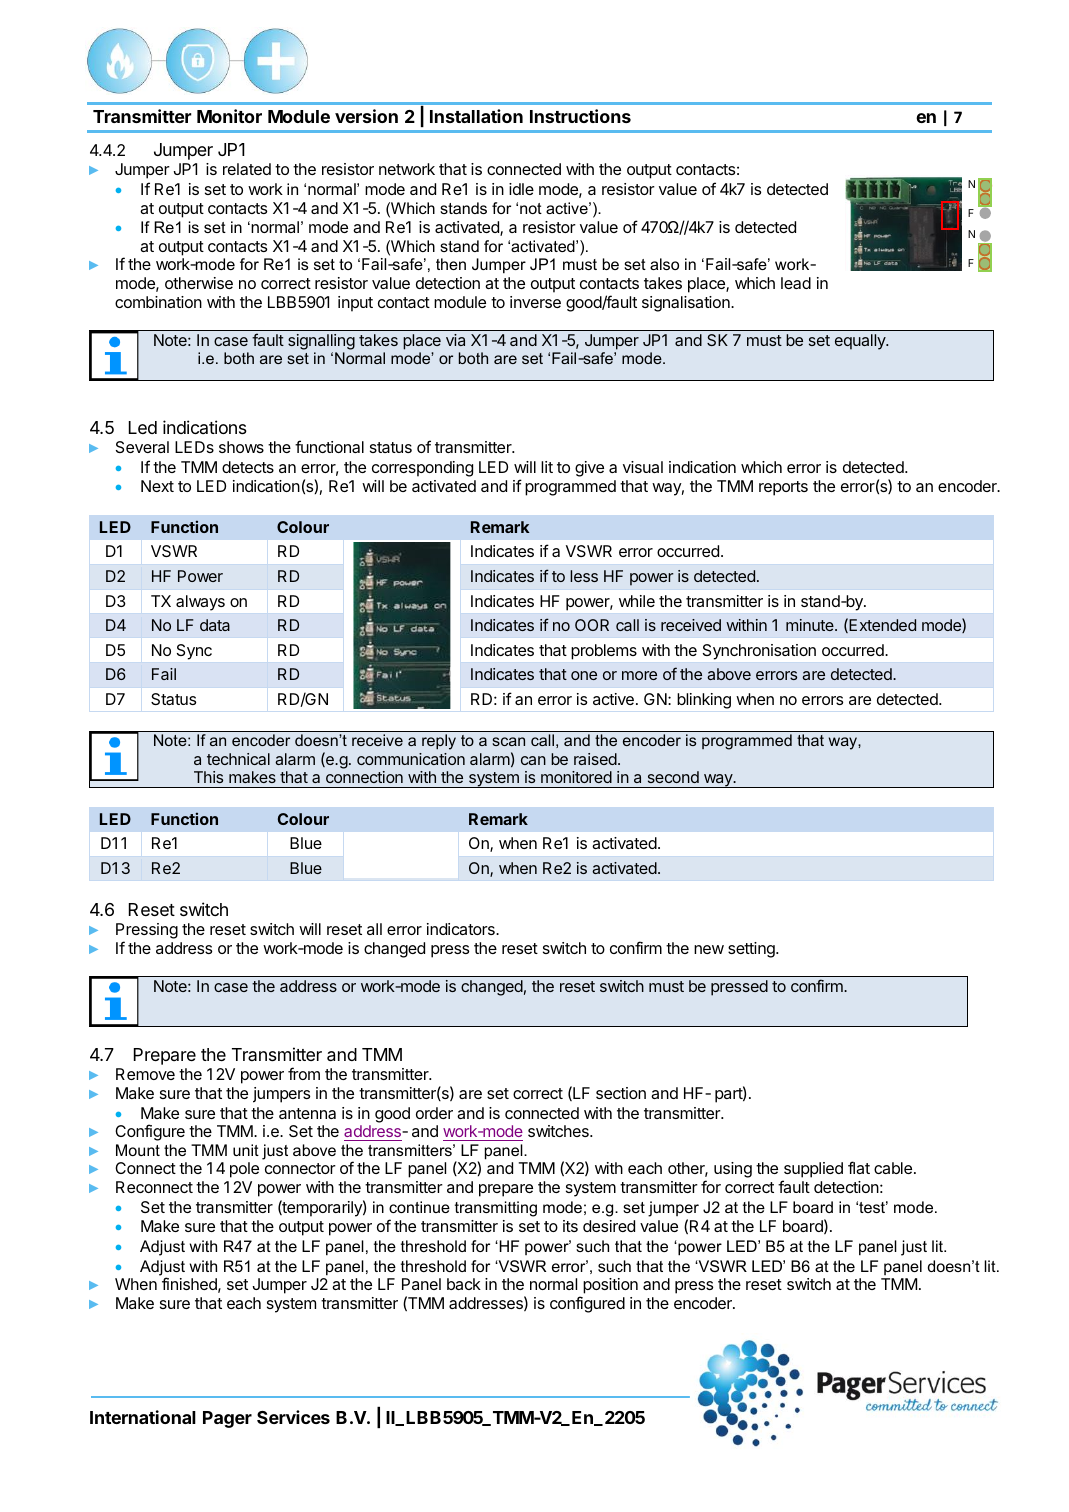 The image size is (1069, 1512). I want to click on indicators, so click(462, 929).
